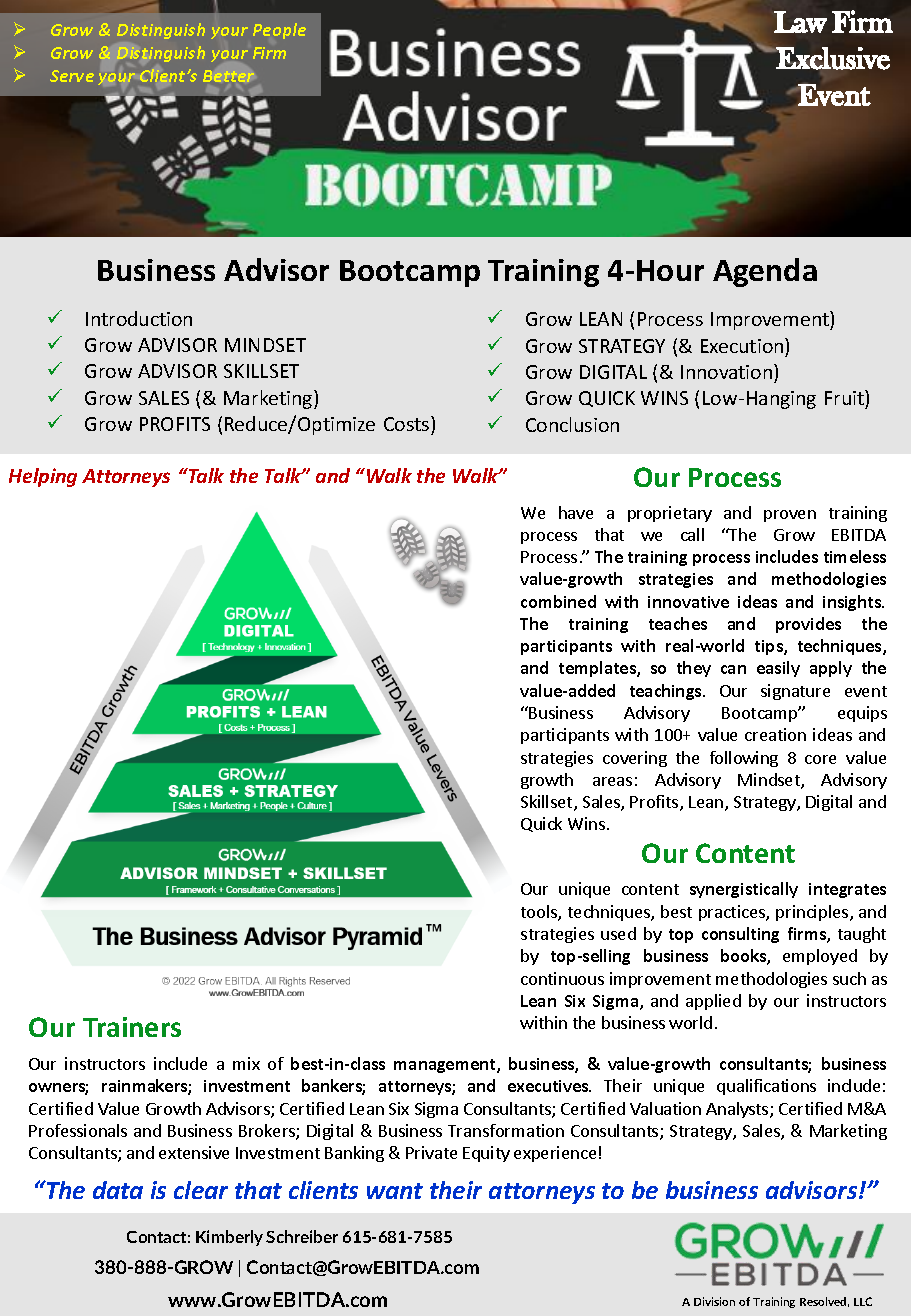  I want to click on continuous, so click(562, 978).
